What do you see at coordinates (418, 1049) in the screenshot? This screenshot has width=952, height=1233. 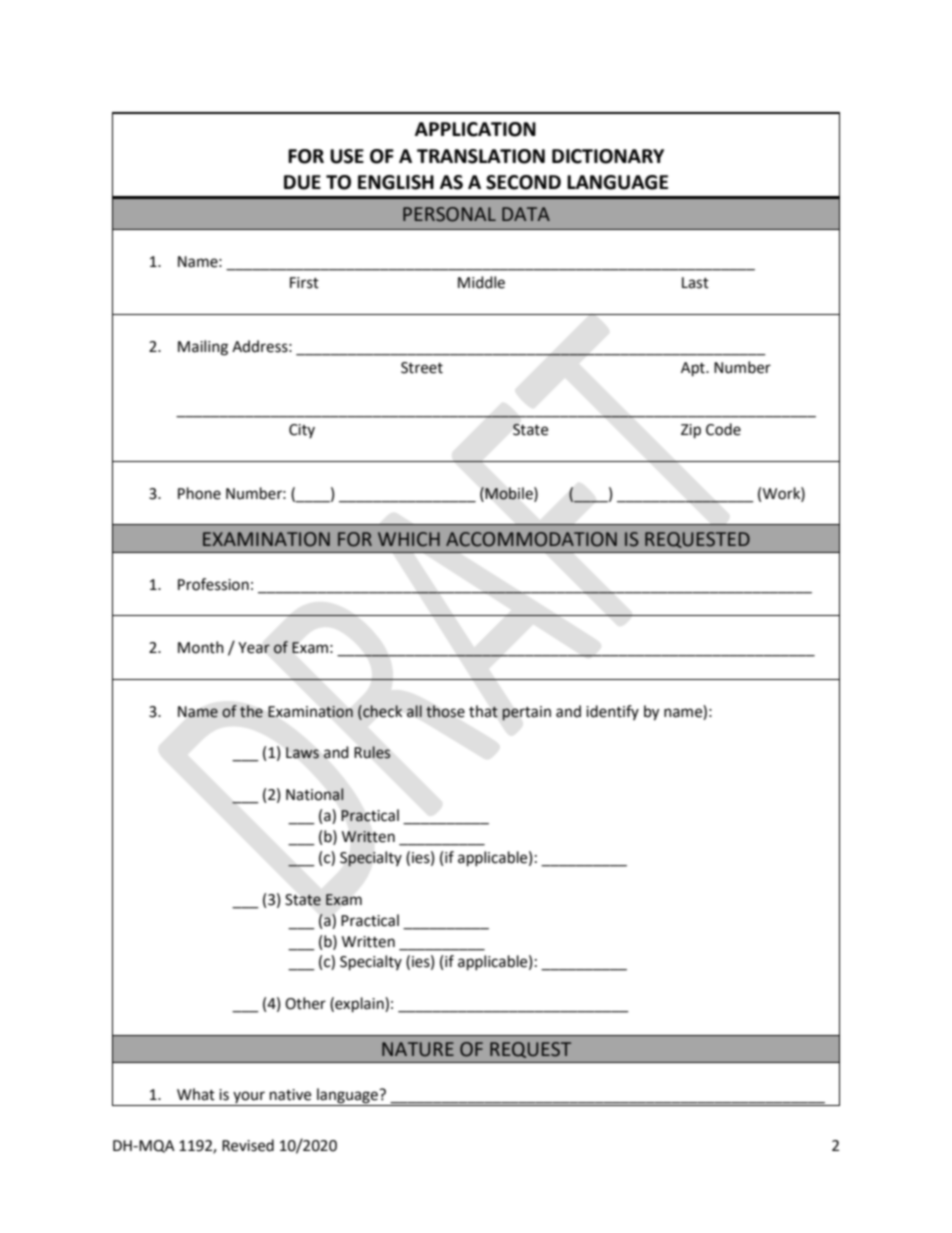 I see `NATURE` at bounding box center [418, 1049].
